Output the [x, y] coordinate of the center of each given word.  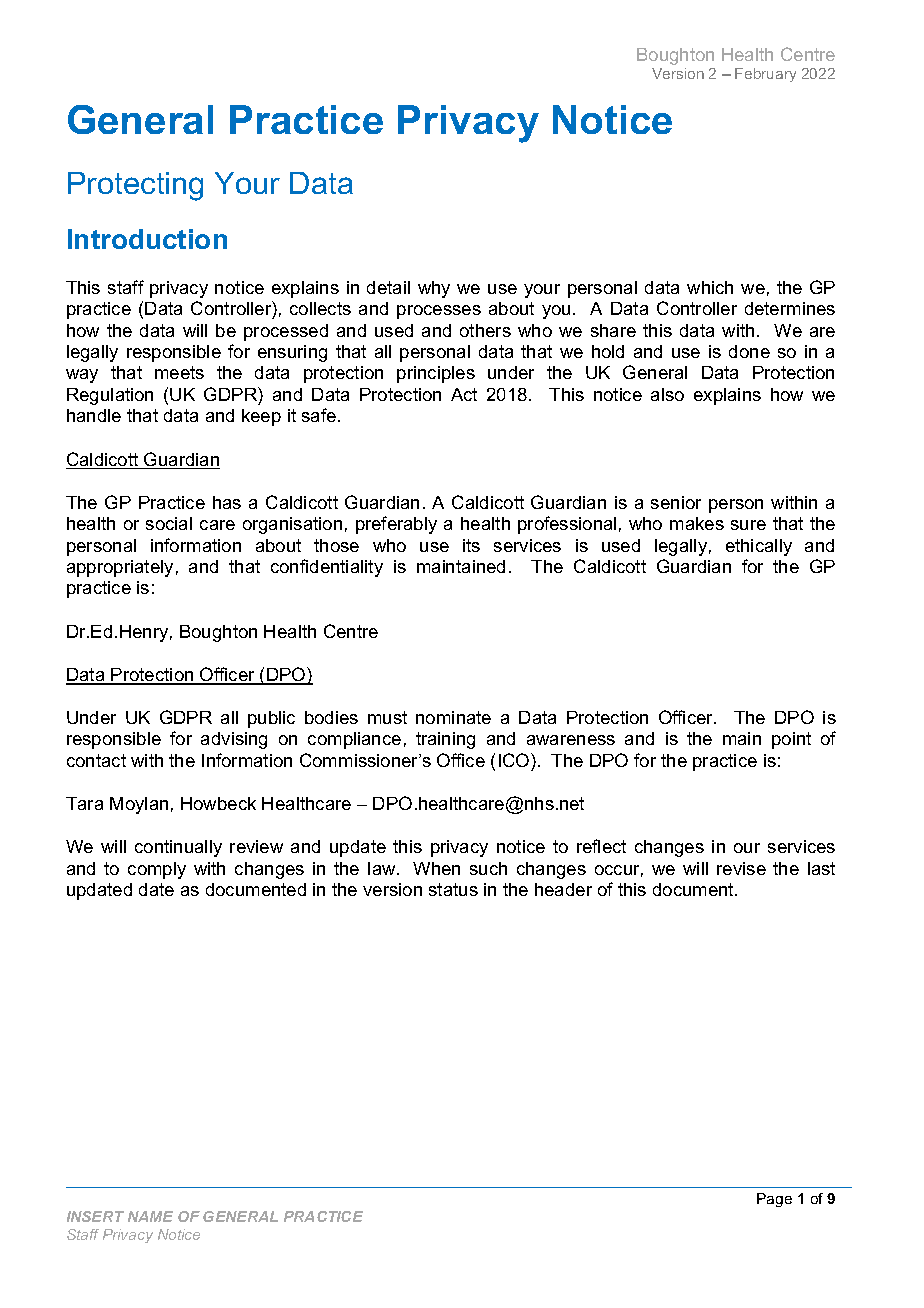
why [434, 289]
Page [774, 1200]
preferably [396, 525]
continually [178, 848]
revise [741, 868]
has [227, 502]
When [436, 868]
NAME [150, 1216]
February [765, 75]
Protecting [135, 186]
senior [676, 502]
